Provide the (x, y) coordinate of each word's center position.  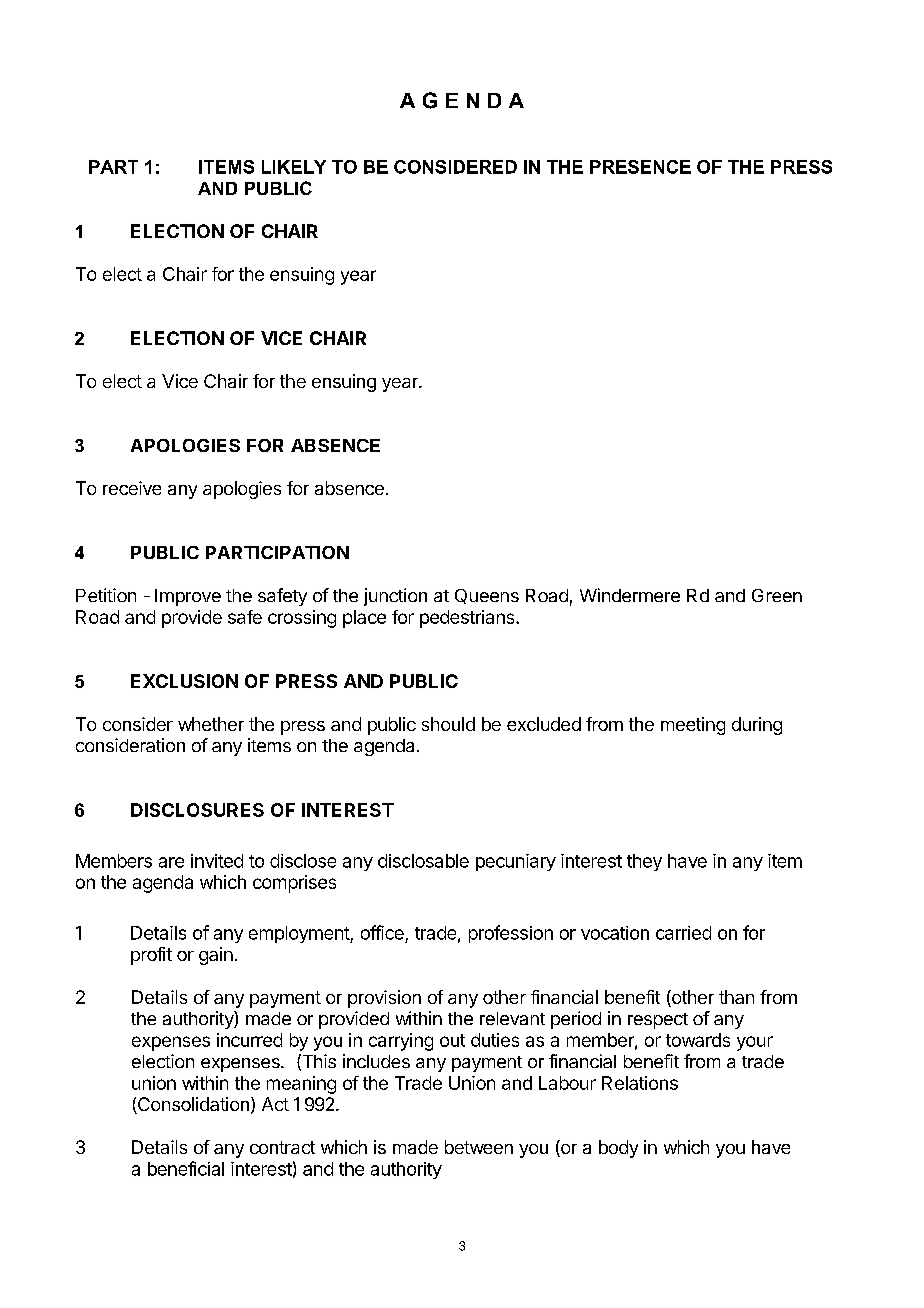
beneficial (186, 1168)
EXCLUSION (184, 681)
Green (777, 595)
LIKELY (294, 167)
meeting (693, 726)
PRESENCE (640, 167)
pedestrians (468, 619)
